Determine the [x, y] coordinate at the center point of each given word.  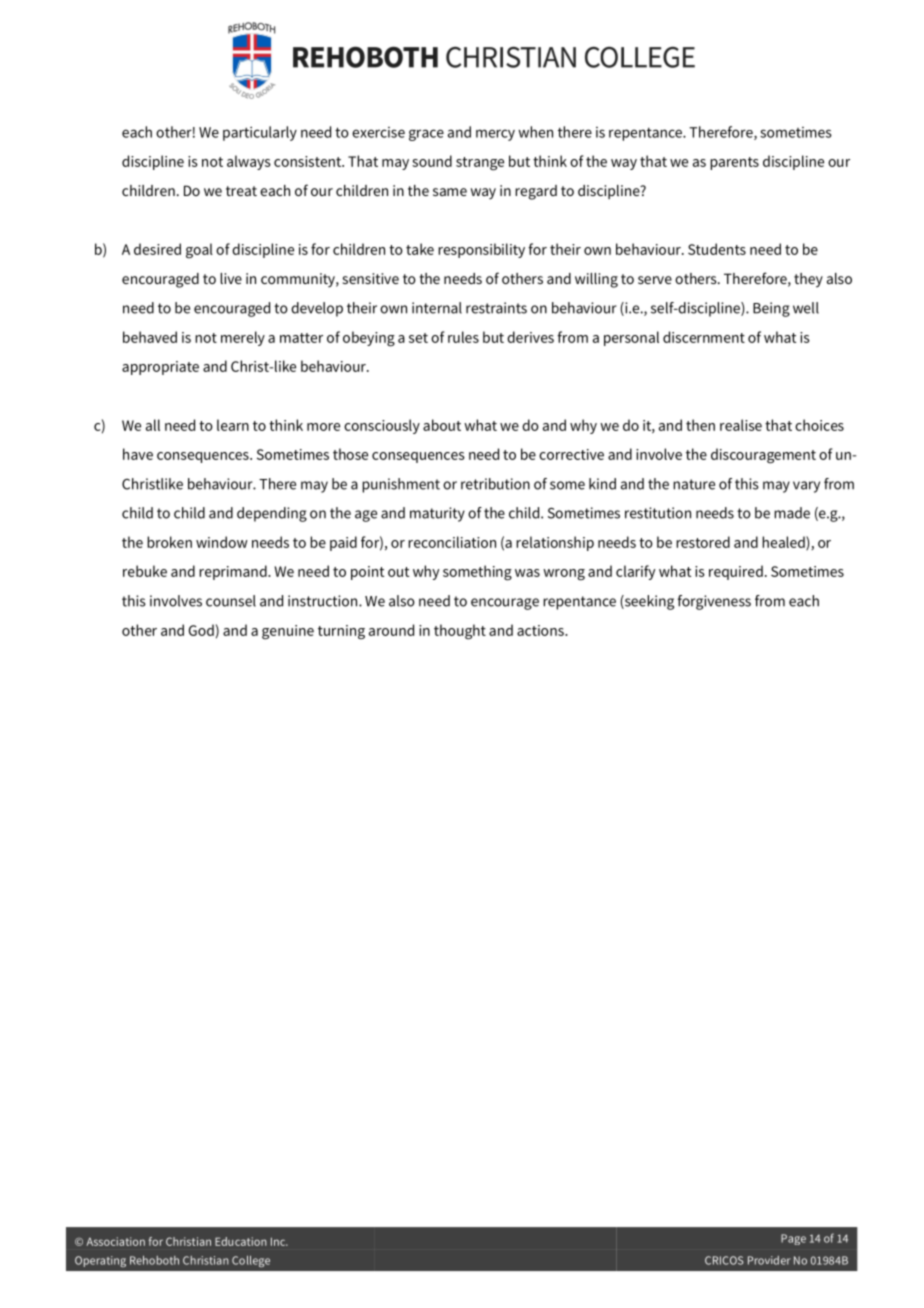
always [249, 162]
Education [241, 1241]
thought [460, 632]
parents [734, 163]
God [201, 630]
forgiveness [714, 602]
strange [480, 164]
